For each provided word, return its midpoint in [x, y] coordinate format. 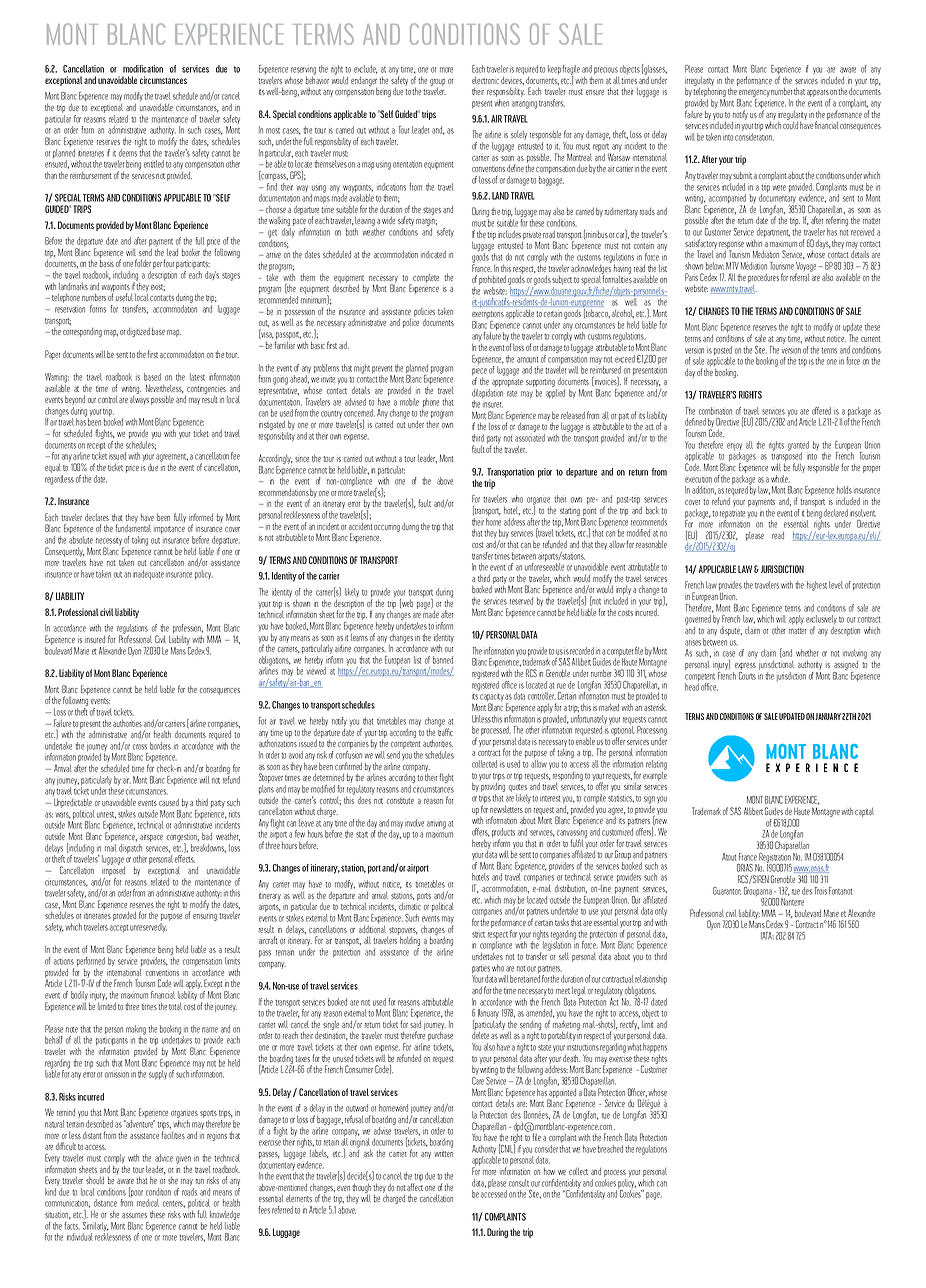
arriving [436, 825]
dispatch [130, 850]
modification [143, 69]
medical [148, 1203]
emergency [754, 95]
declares [97, 517]
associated [530, 438]
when [502, 103]
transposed [786, 457]
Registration [774, 859]
